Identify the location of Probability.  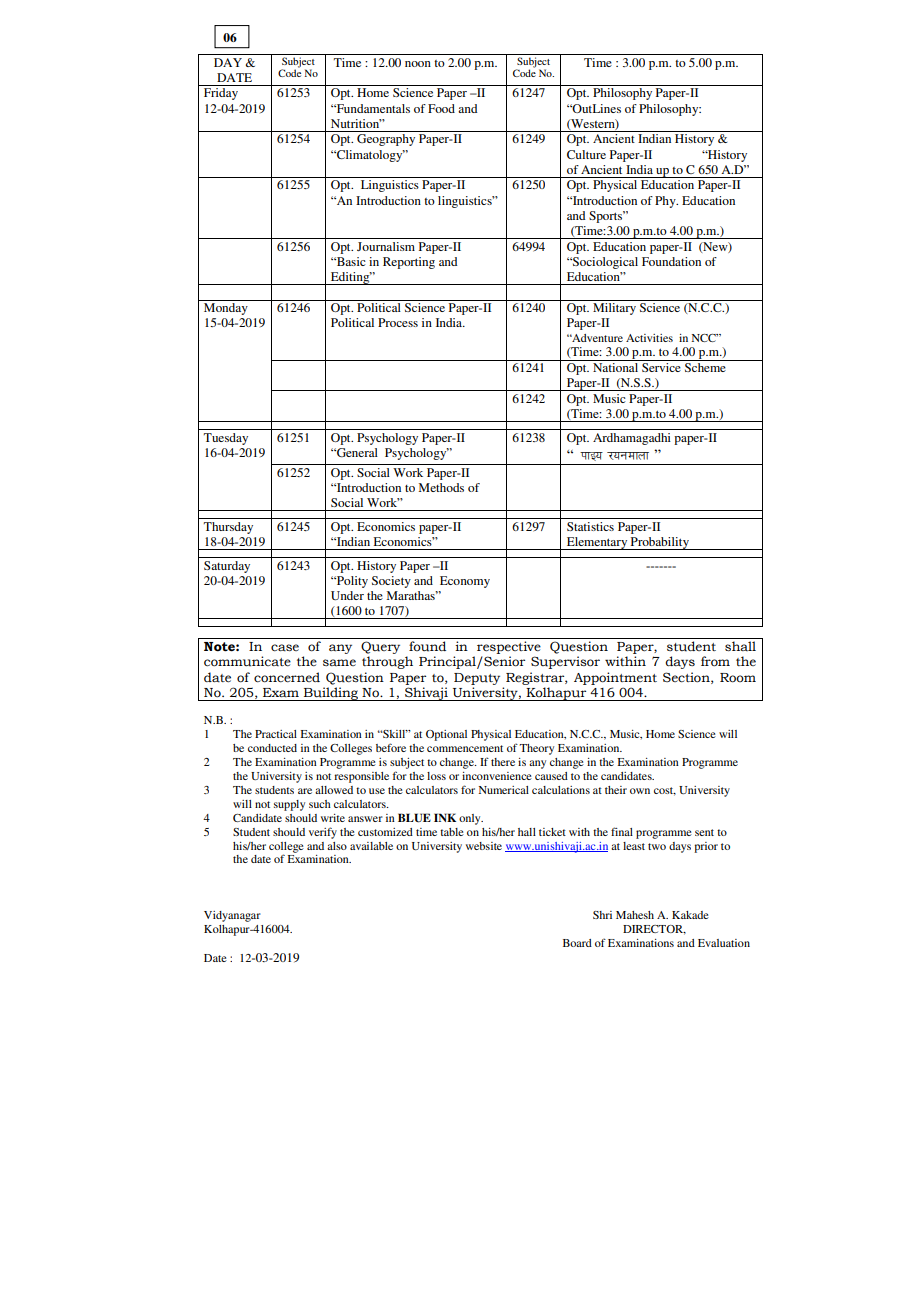
(660, 543).
